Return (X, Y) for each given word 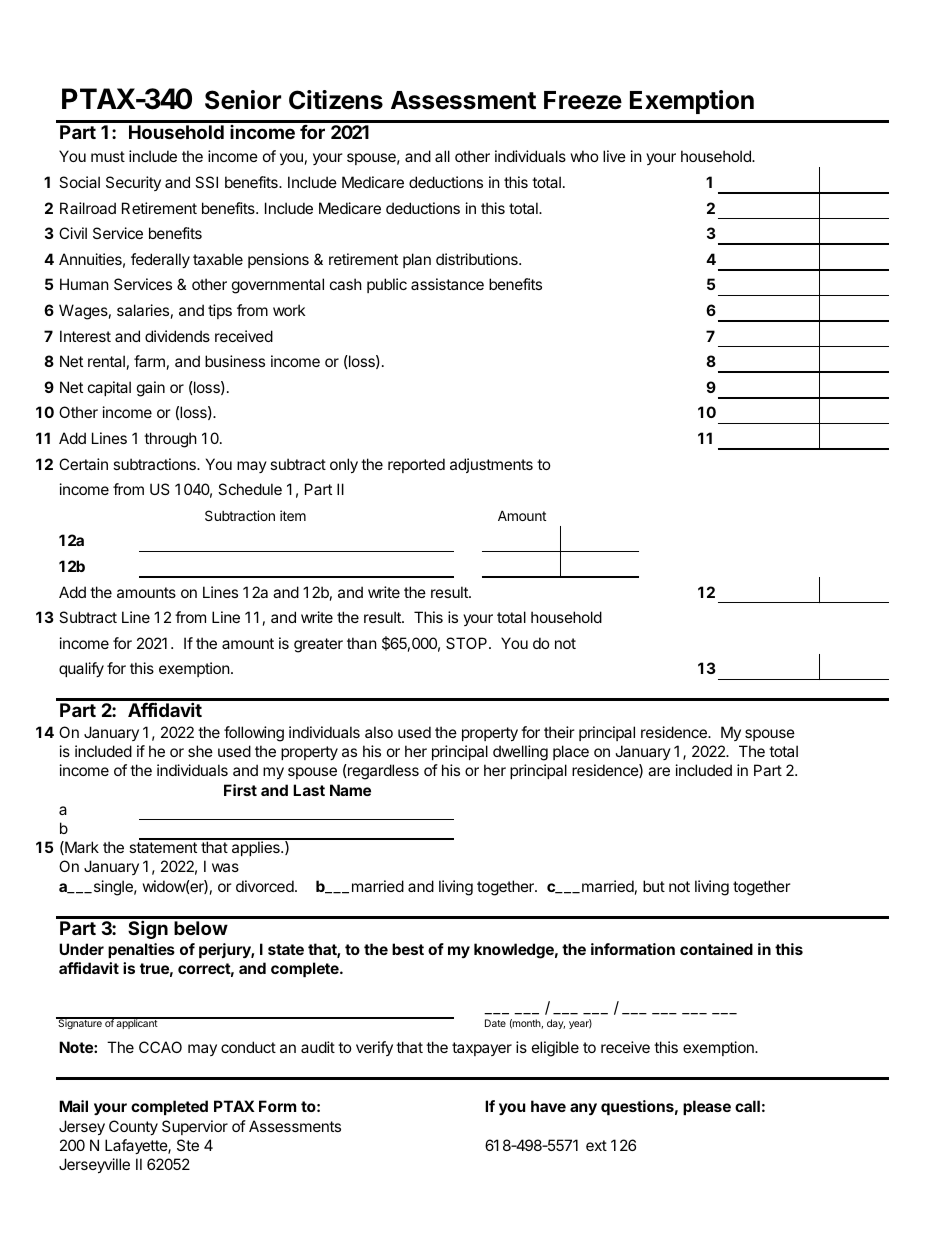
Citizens (336, 100)
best (408, 949)
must (108, 156)
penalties (141, 950)
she (200, 751)
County (133, 1127)
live (614, 156)
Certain (83, 464)
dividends (177, 336)
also (379, 732)
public (387, 285)
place (571, 752)
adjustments (491, 465)
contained (716, 949)
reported (416, 465)
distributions (478, 259)
